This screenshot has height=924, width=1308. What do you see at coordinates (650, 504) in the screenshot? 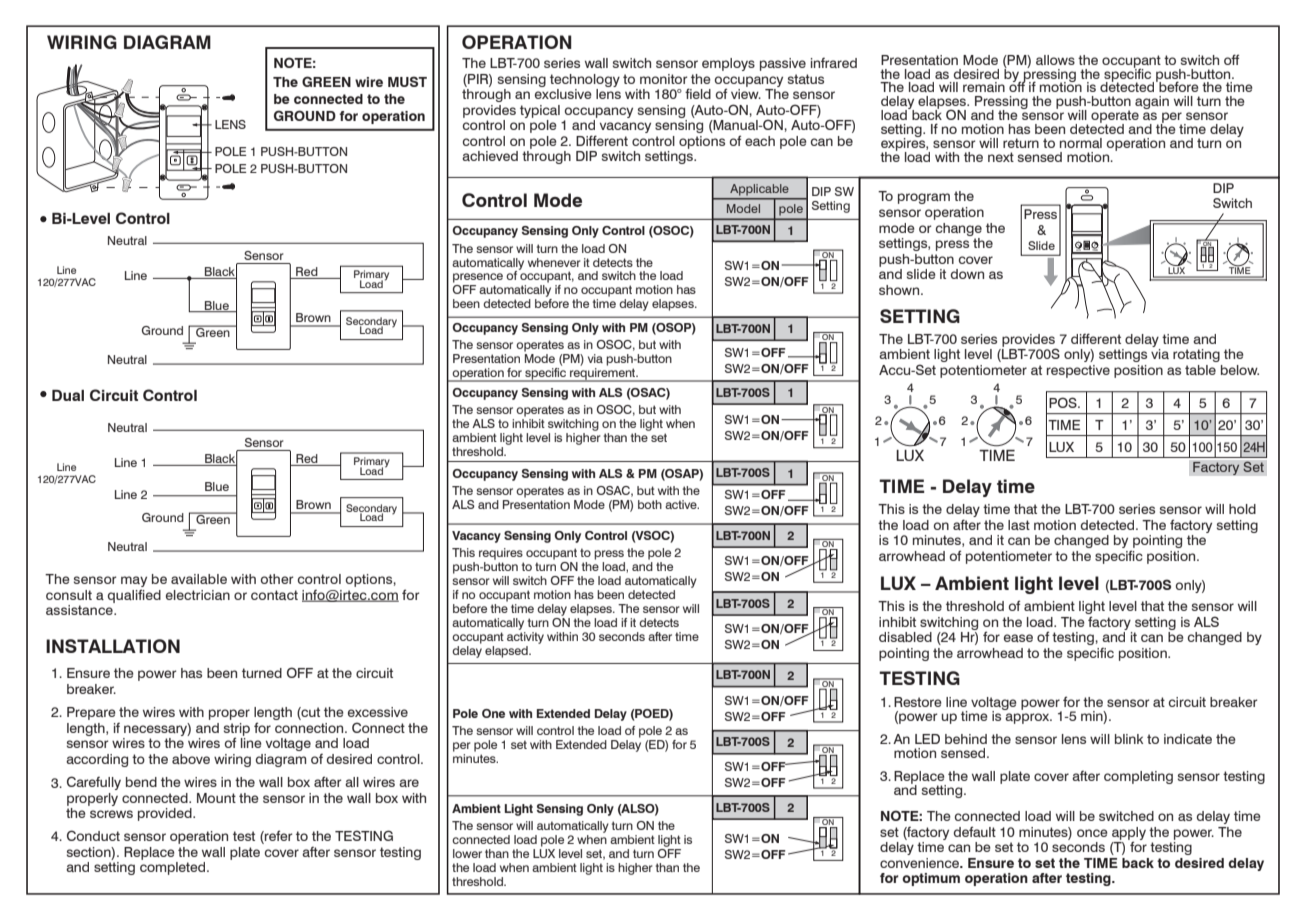
I see `both` at bounding box center [650, 504].
